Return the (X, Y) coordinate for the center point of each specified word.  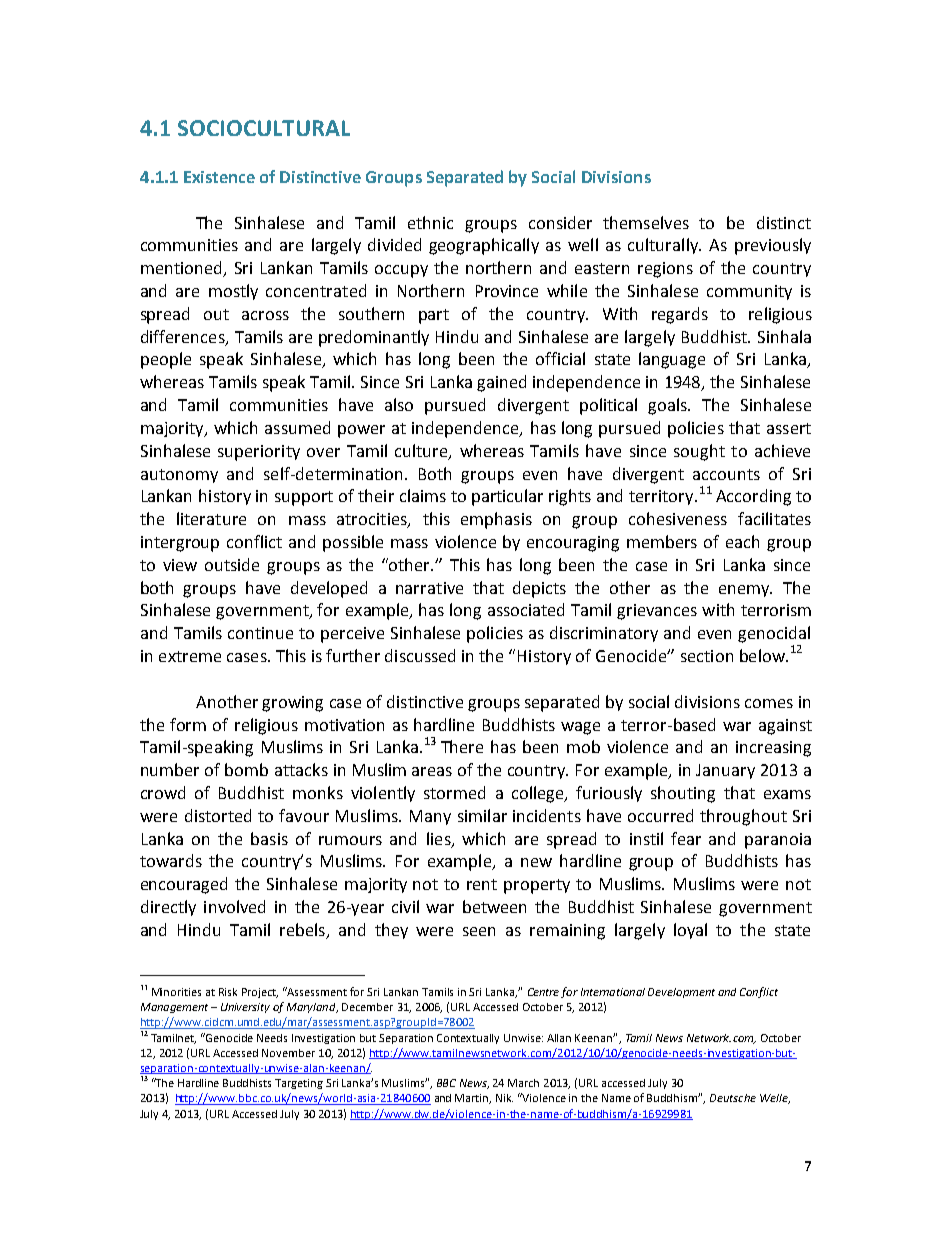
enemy (745, 591)
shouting (683, 794)
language (672, 360)
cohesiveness (678, 518)
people (166, 360)
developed (329, 589)
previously (773, 246)
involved (234, 906)
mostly (233, 292)
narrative (429, 588)
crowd (163, 792)
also (399, 404)
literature (211, 518)
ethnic (430, 222)
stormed (454, 792)
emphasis (496, 520)
